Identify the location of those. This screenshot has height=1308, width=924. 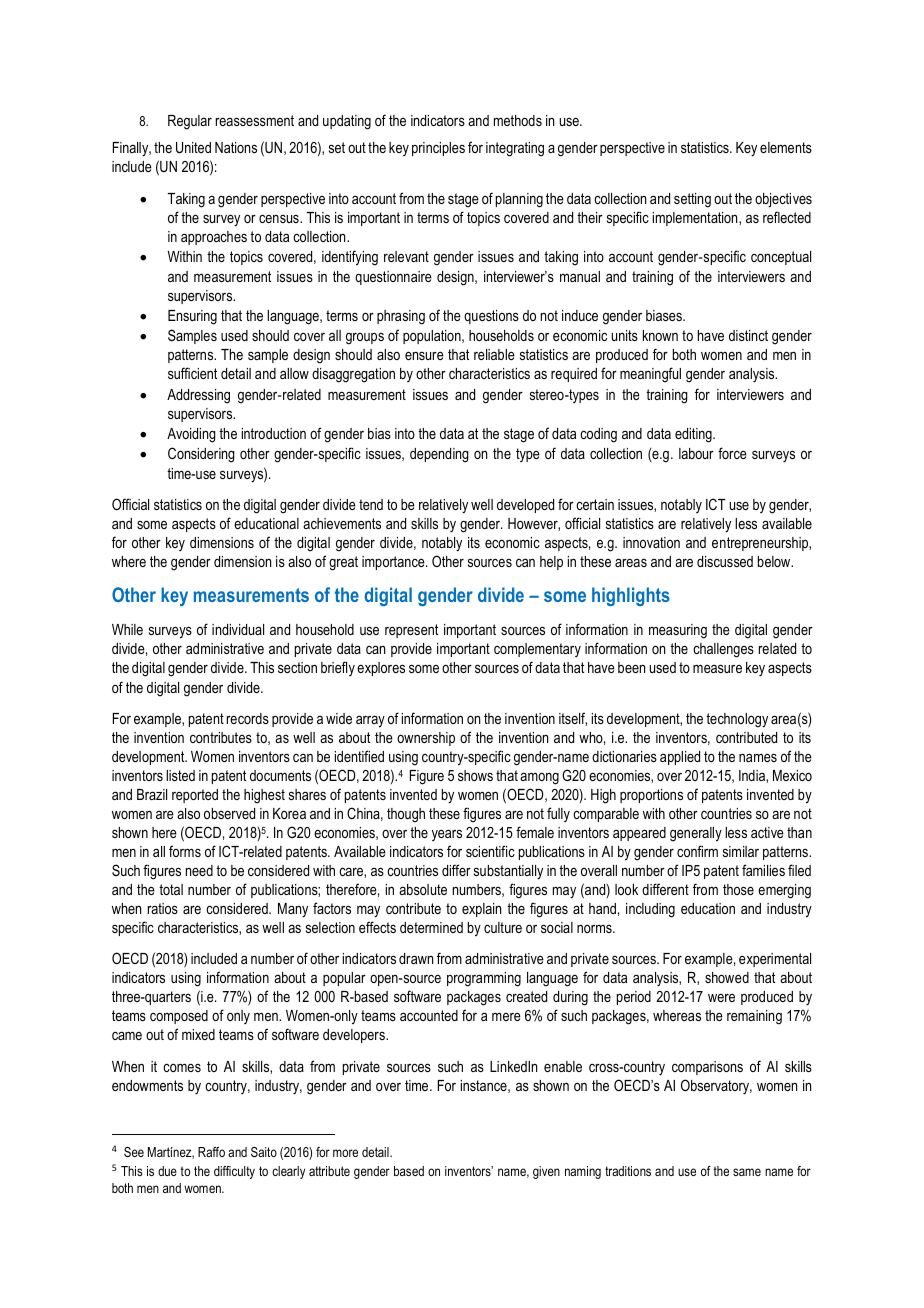
(738, 889).
